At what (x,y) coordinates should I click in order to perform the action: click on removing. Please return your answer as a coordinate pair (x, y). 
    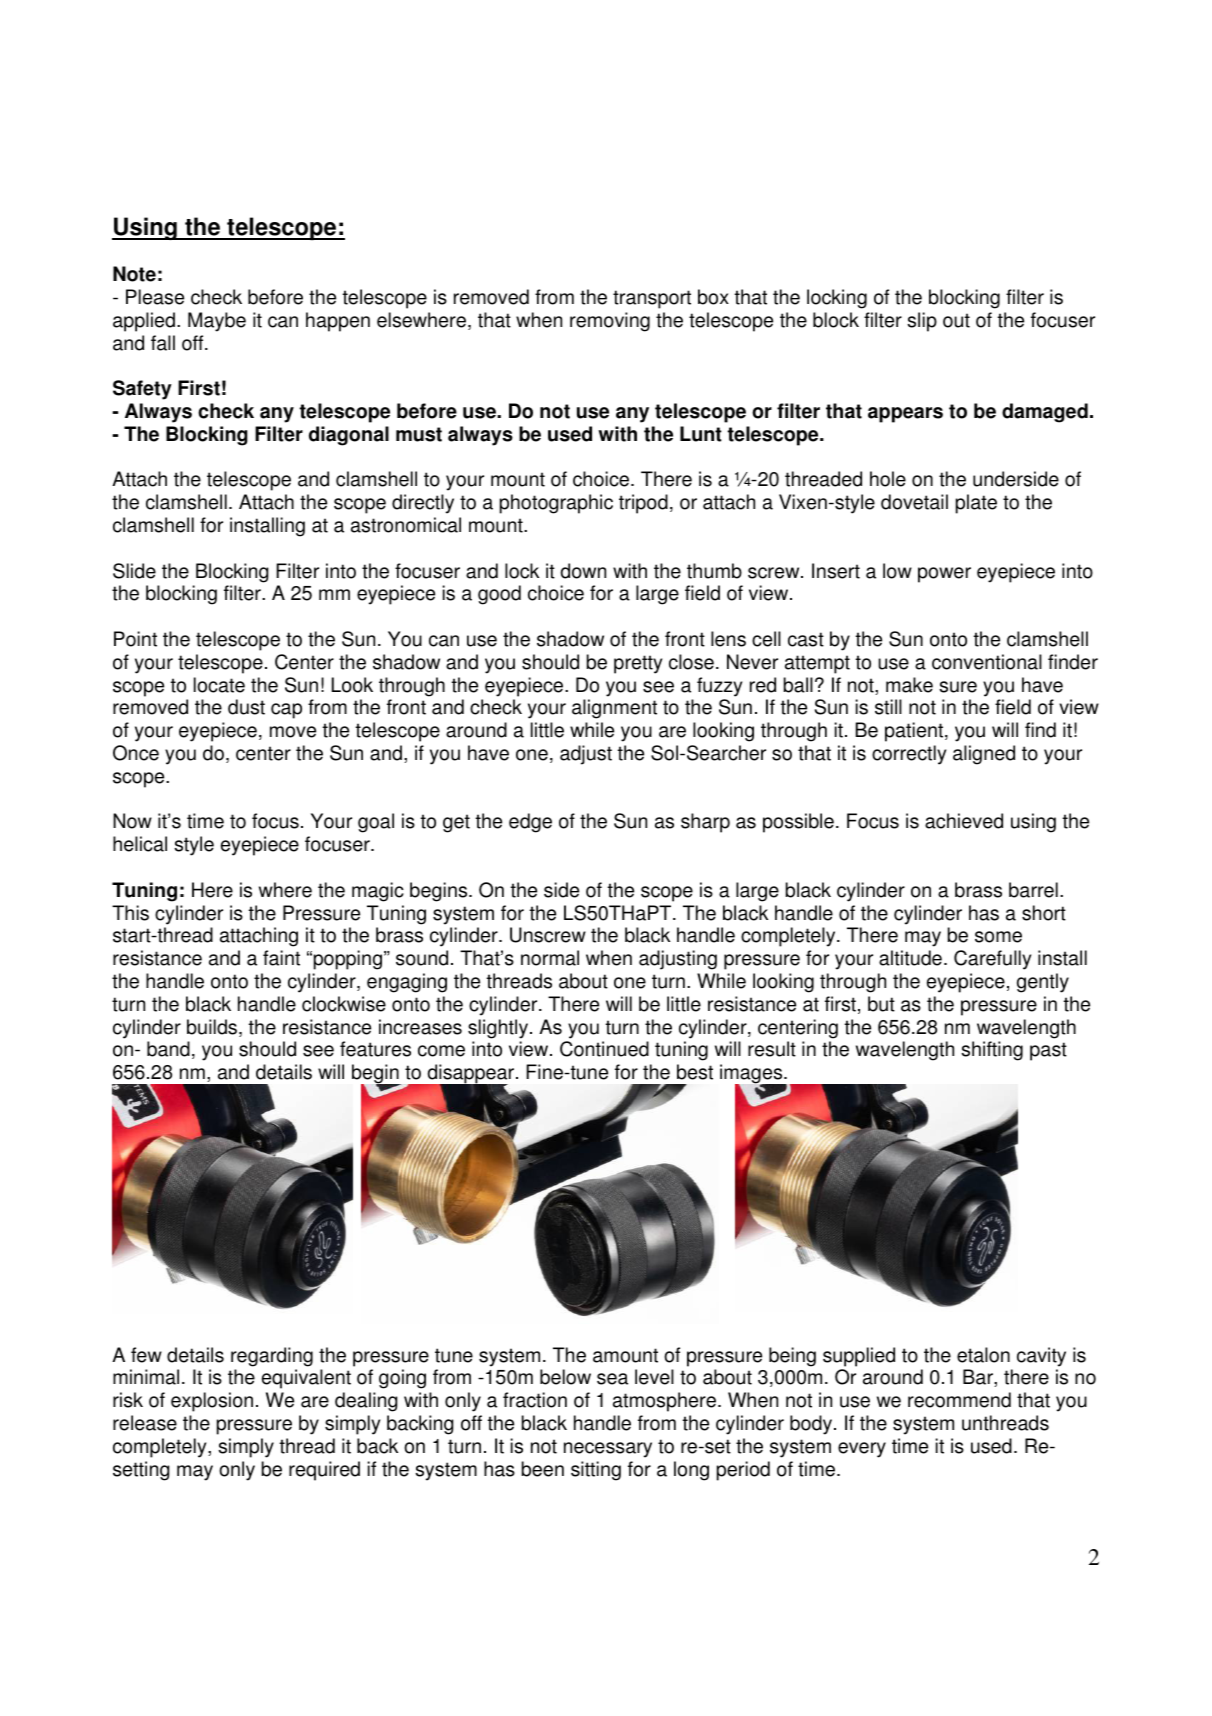
    Looking at the image, I should click on (610, 322).
